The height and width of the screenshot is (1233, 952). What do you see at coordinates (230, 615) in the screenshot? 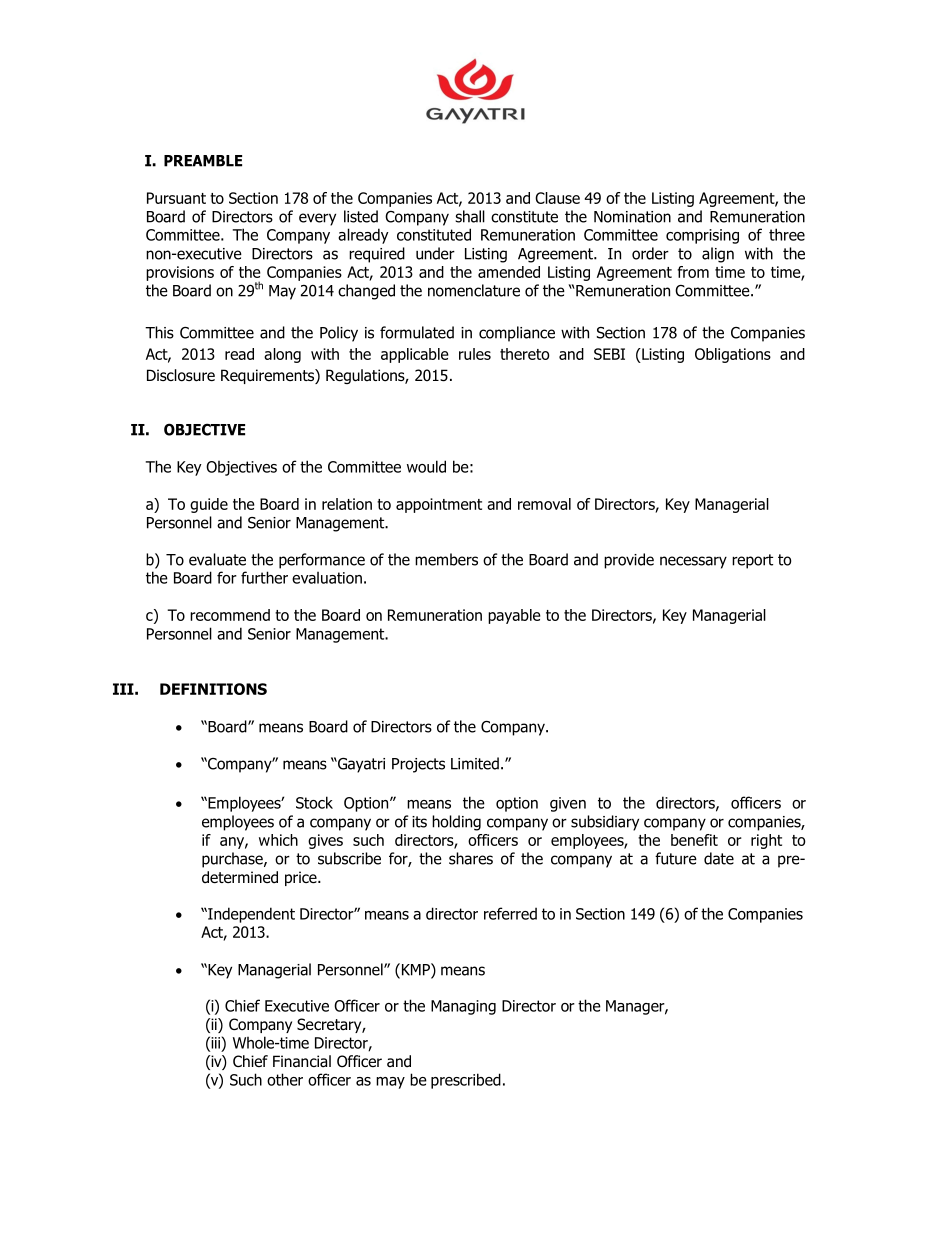
I see `recommend` at bounding box center [230, 615].
